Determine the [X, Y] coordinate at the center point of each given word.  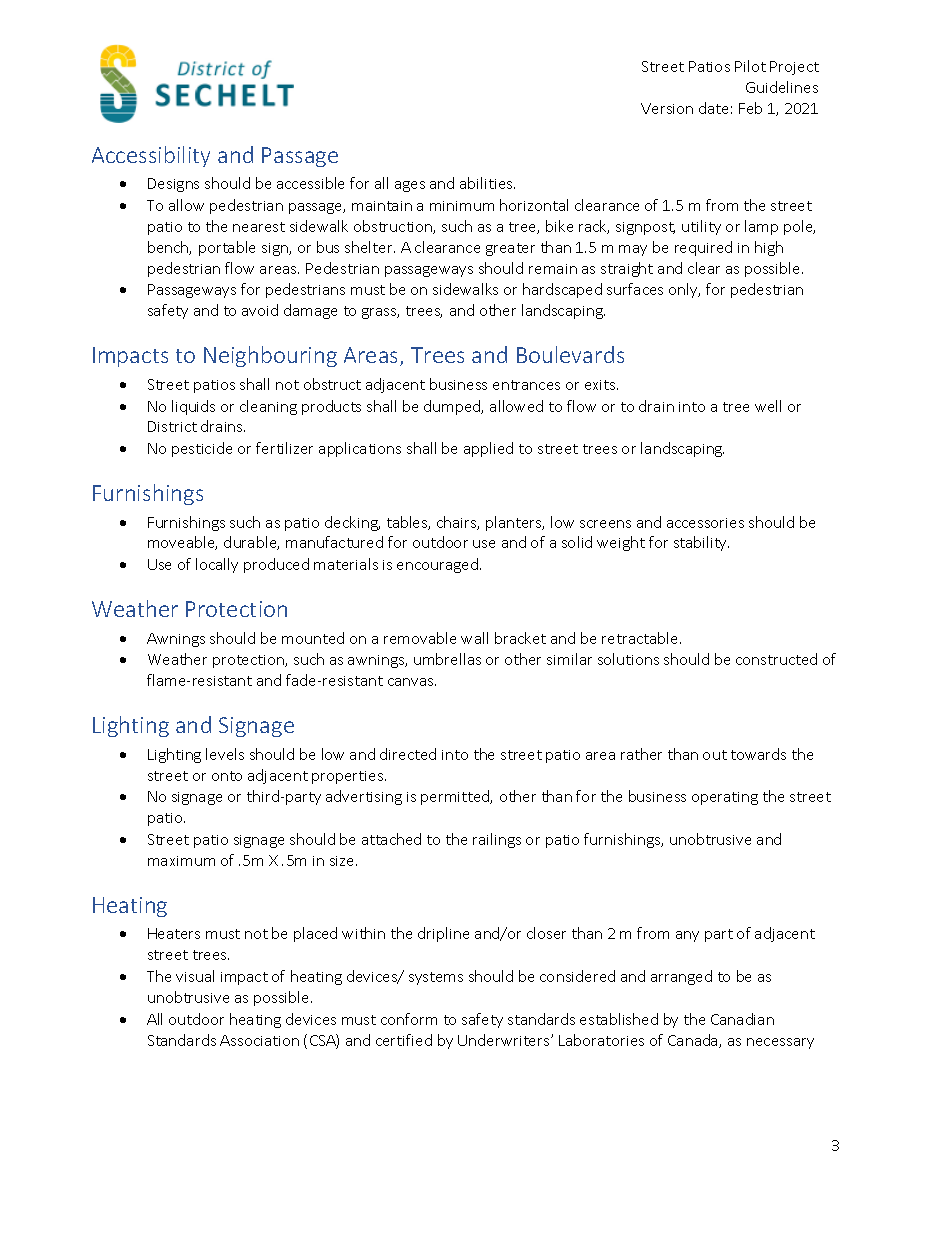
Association [259, 1040]
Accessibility [151, 156]
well [768, 406]
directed [408, 754]
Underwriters [505, 1040]
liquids [193, 407]
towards [758, 754]
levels [225, 754]
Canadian [742, 1019]
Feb [750, 108]
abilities [487, 183]
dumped [453, 407]
